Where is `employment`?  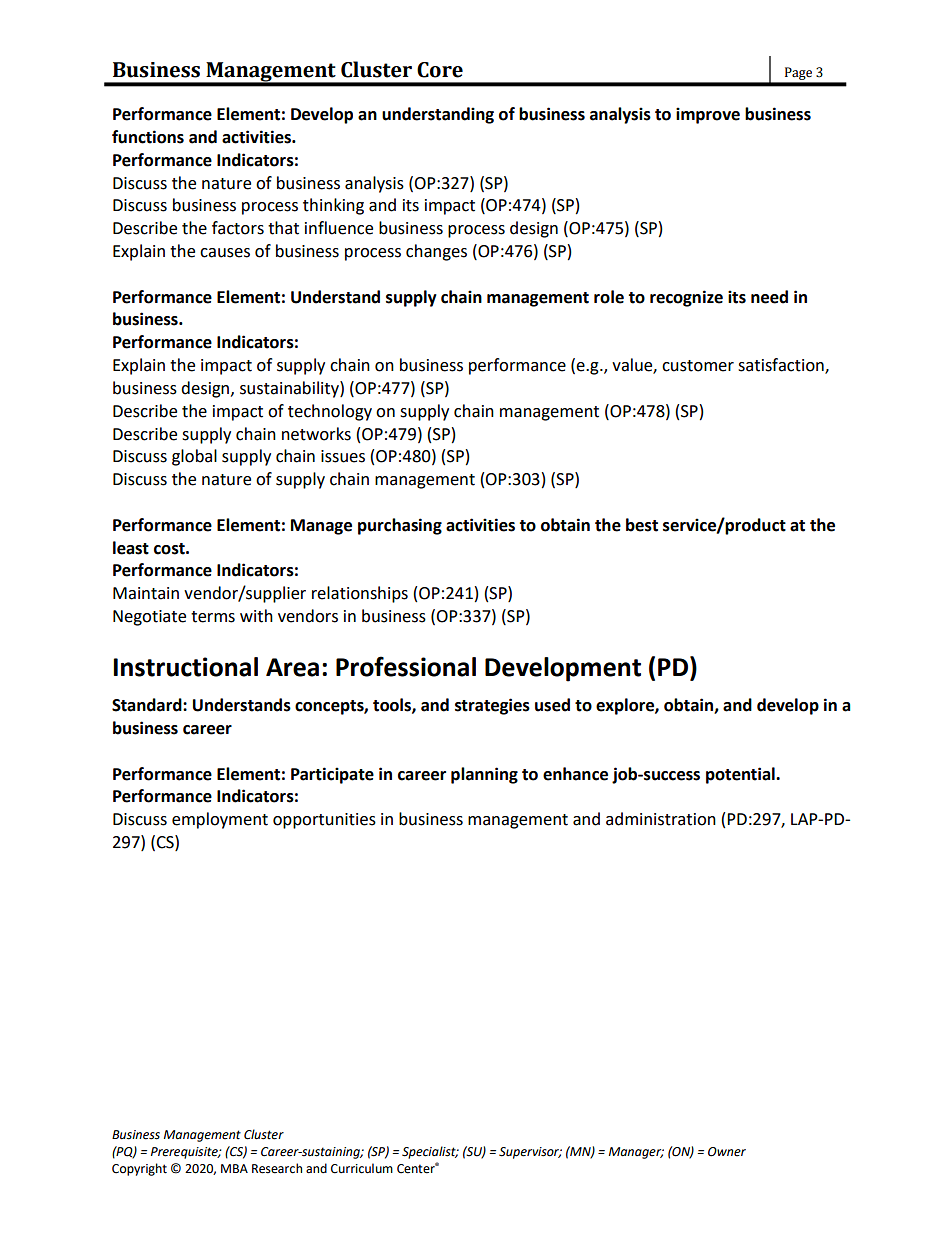 employment is located at coordinates (220, 820).
